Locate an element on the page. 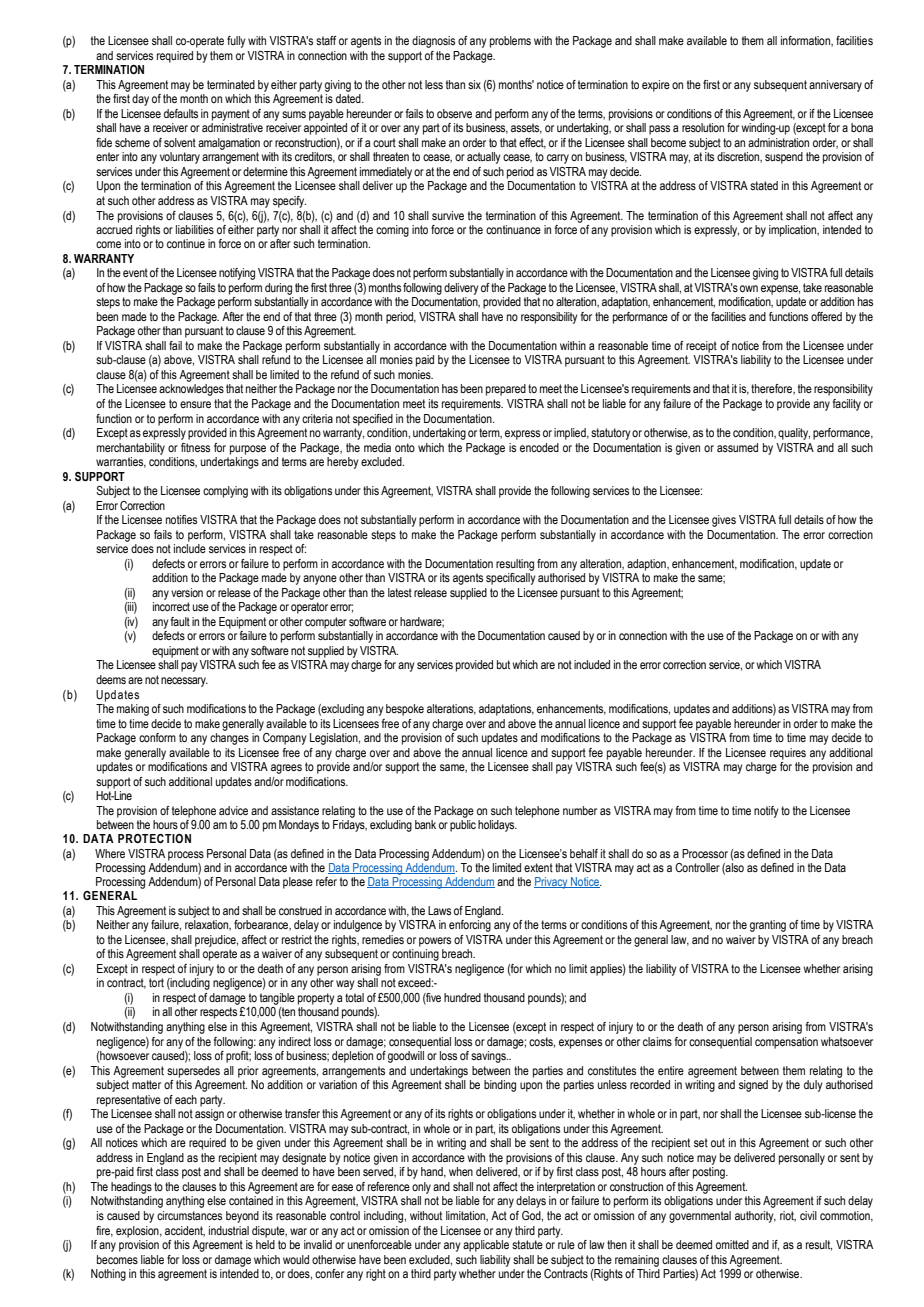 The image size is (924, 1307). necessary is located at coordinates (184, 682).
